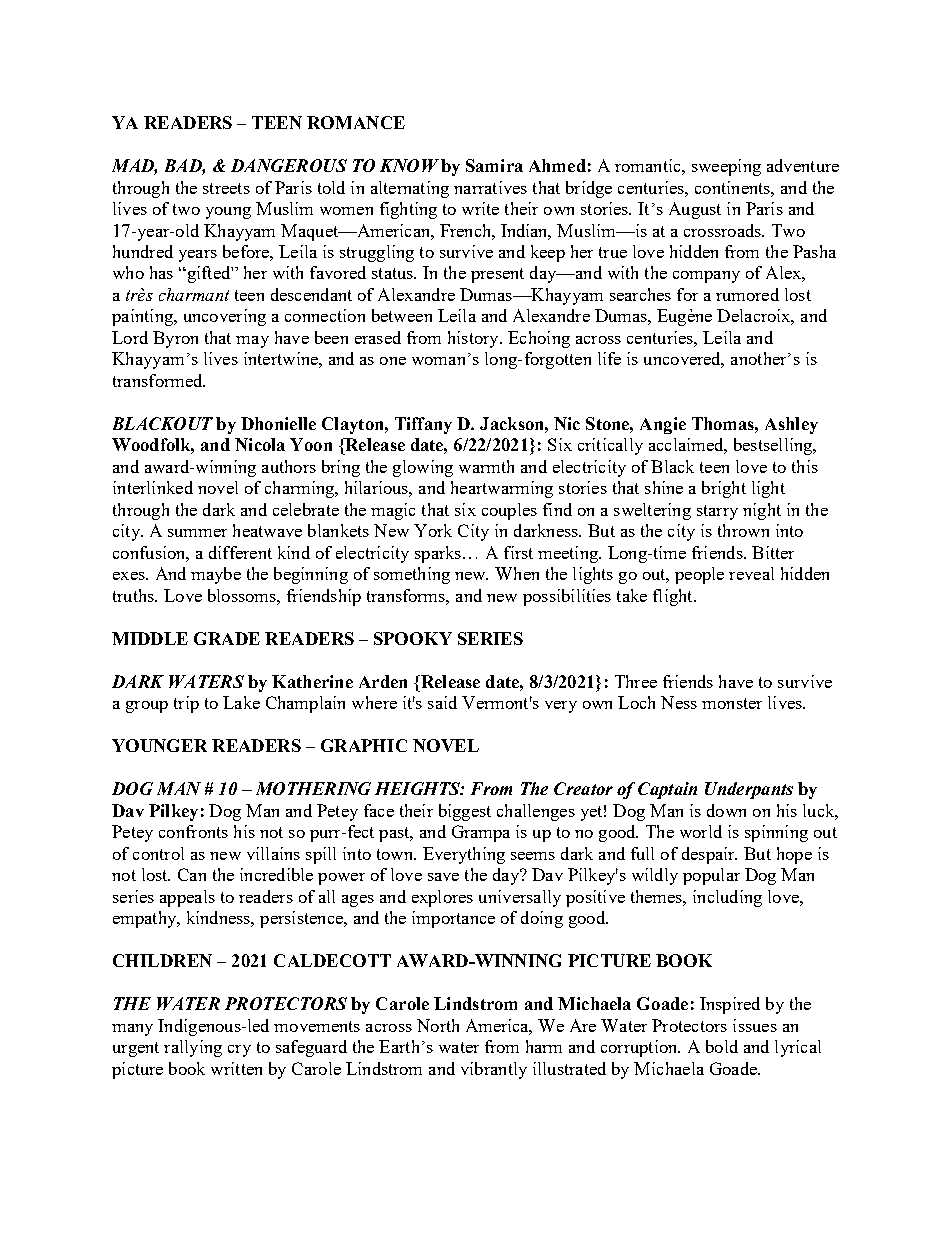 The height and width of the screenshot is (1233, 952). What do you see at coordinates (774, 446) in the screenshot?
I see `bestselling` at bounding box center [774, 446].
